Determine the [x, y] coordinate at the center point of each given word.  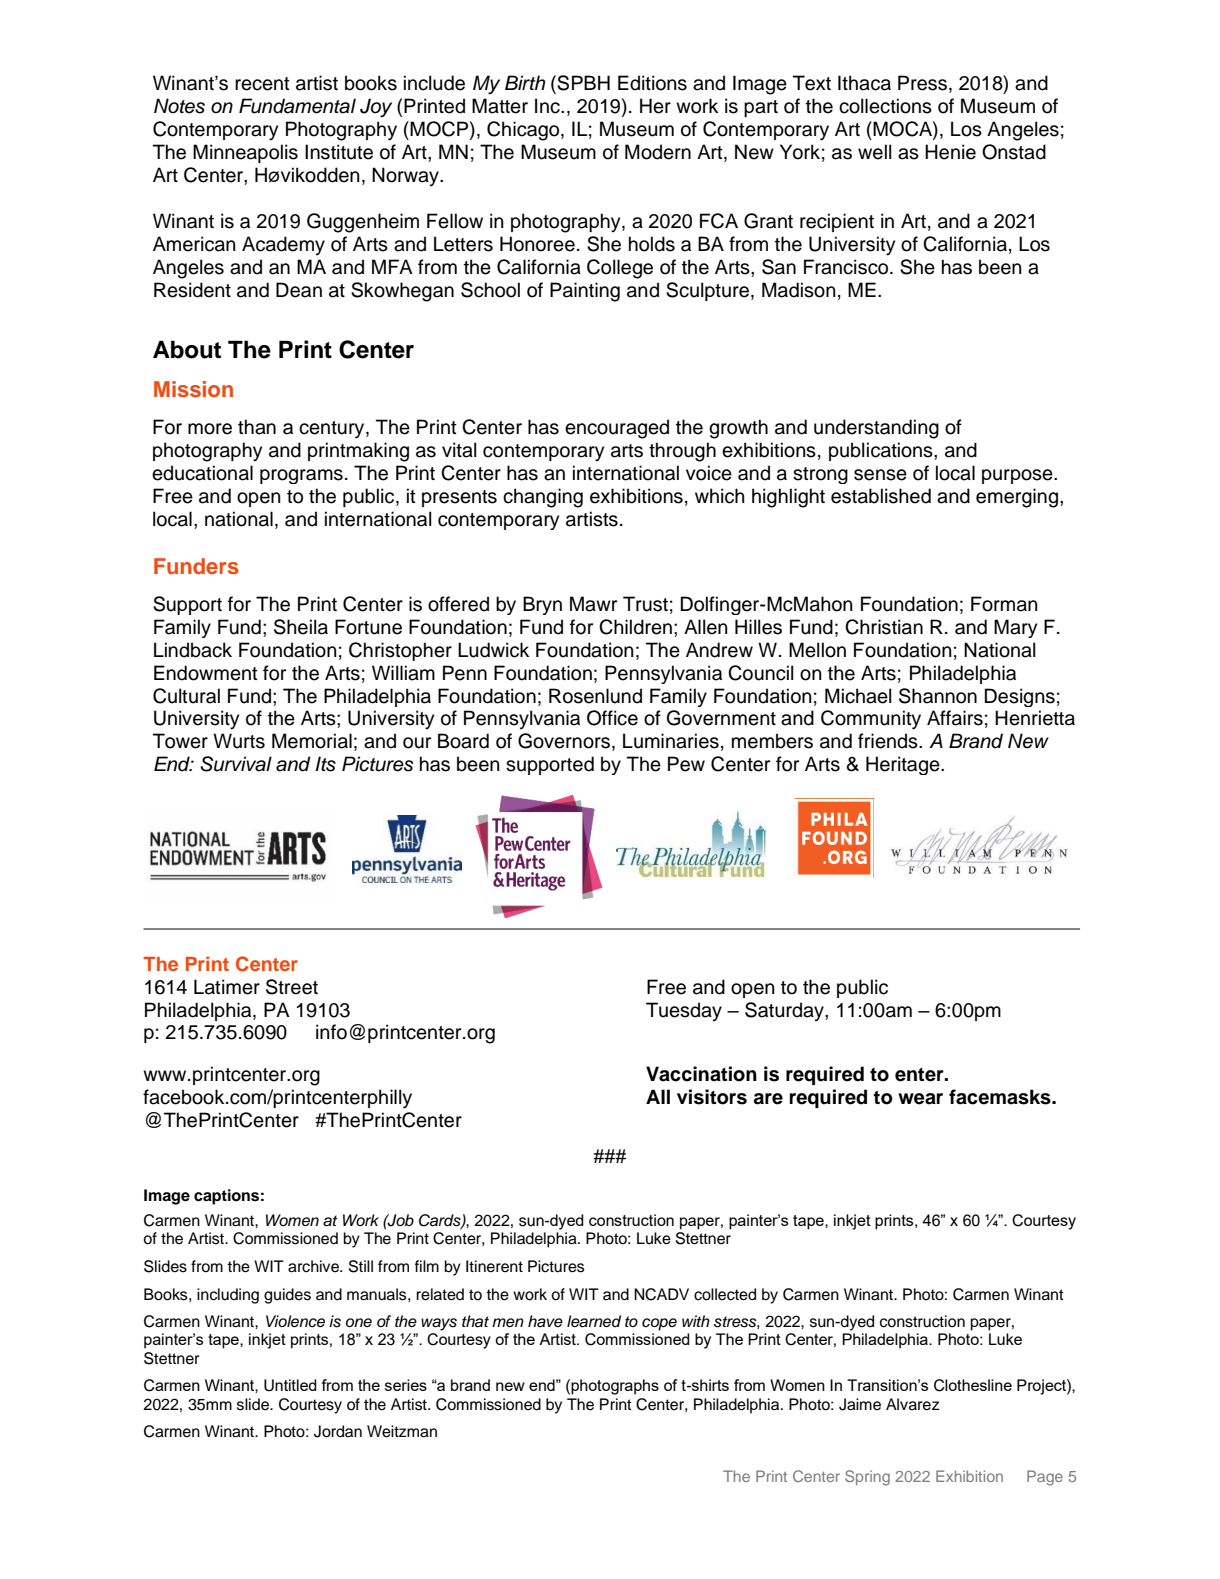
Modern [658, 152]
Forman [1004, 604]
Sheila [301, 627]
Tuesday [684, 1011]
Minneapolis [245, 153]
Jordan [338, 1431]
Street [292, 987]
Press [922, 83]
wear [920, 1099]
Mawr [593, 604]
